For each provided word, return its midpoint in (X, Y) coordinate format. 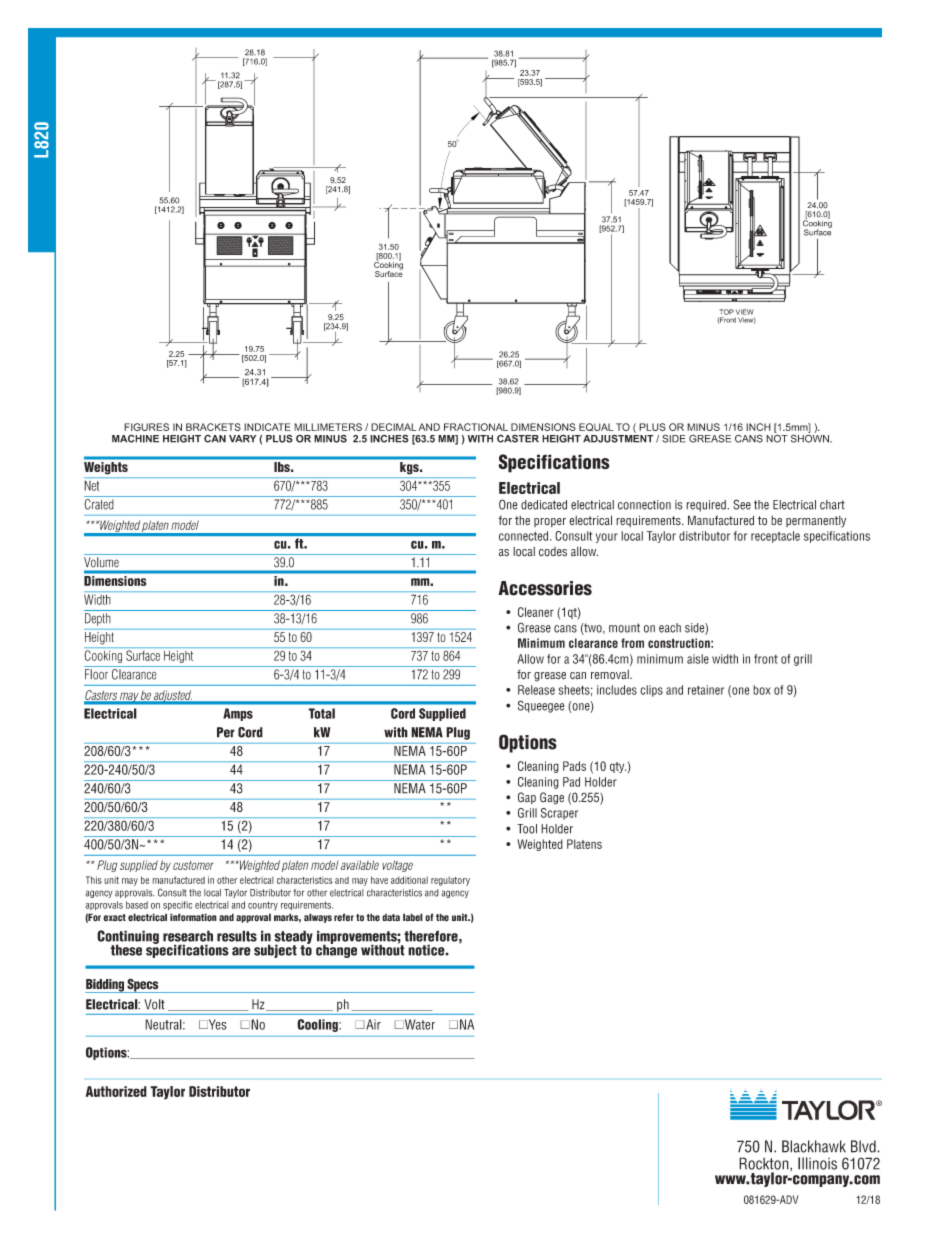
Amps (238, 714)
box (762, 690)
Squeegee (541, 706)
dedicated (544, 505)
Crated (99, 504)
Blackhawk (814, 1146)
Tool (527, 829)
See (742, 504)
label (413, 917)
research (188, 936)
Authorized (116, 1091)
